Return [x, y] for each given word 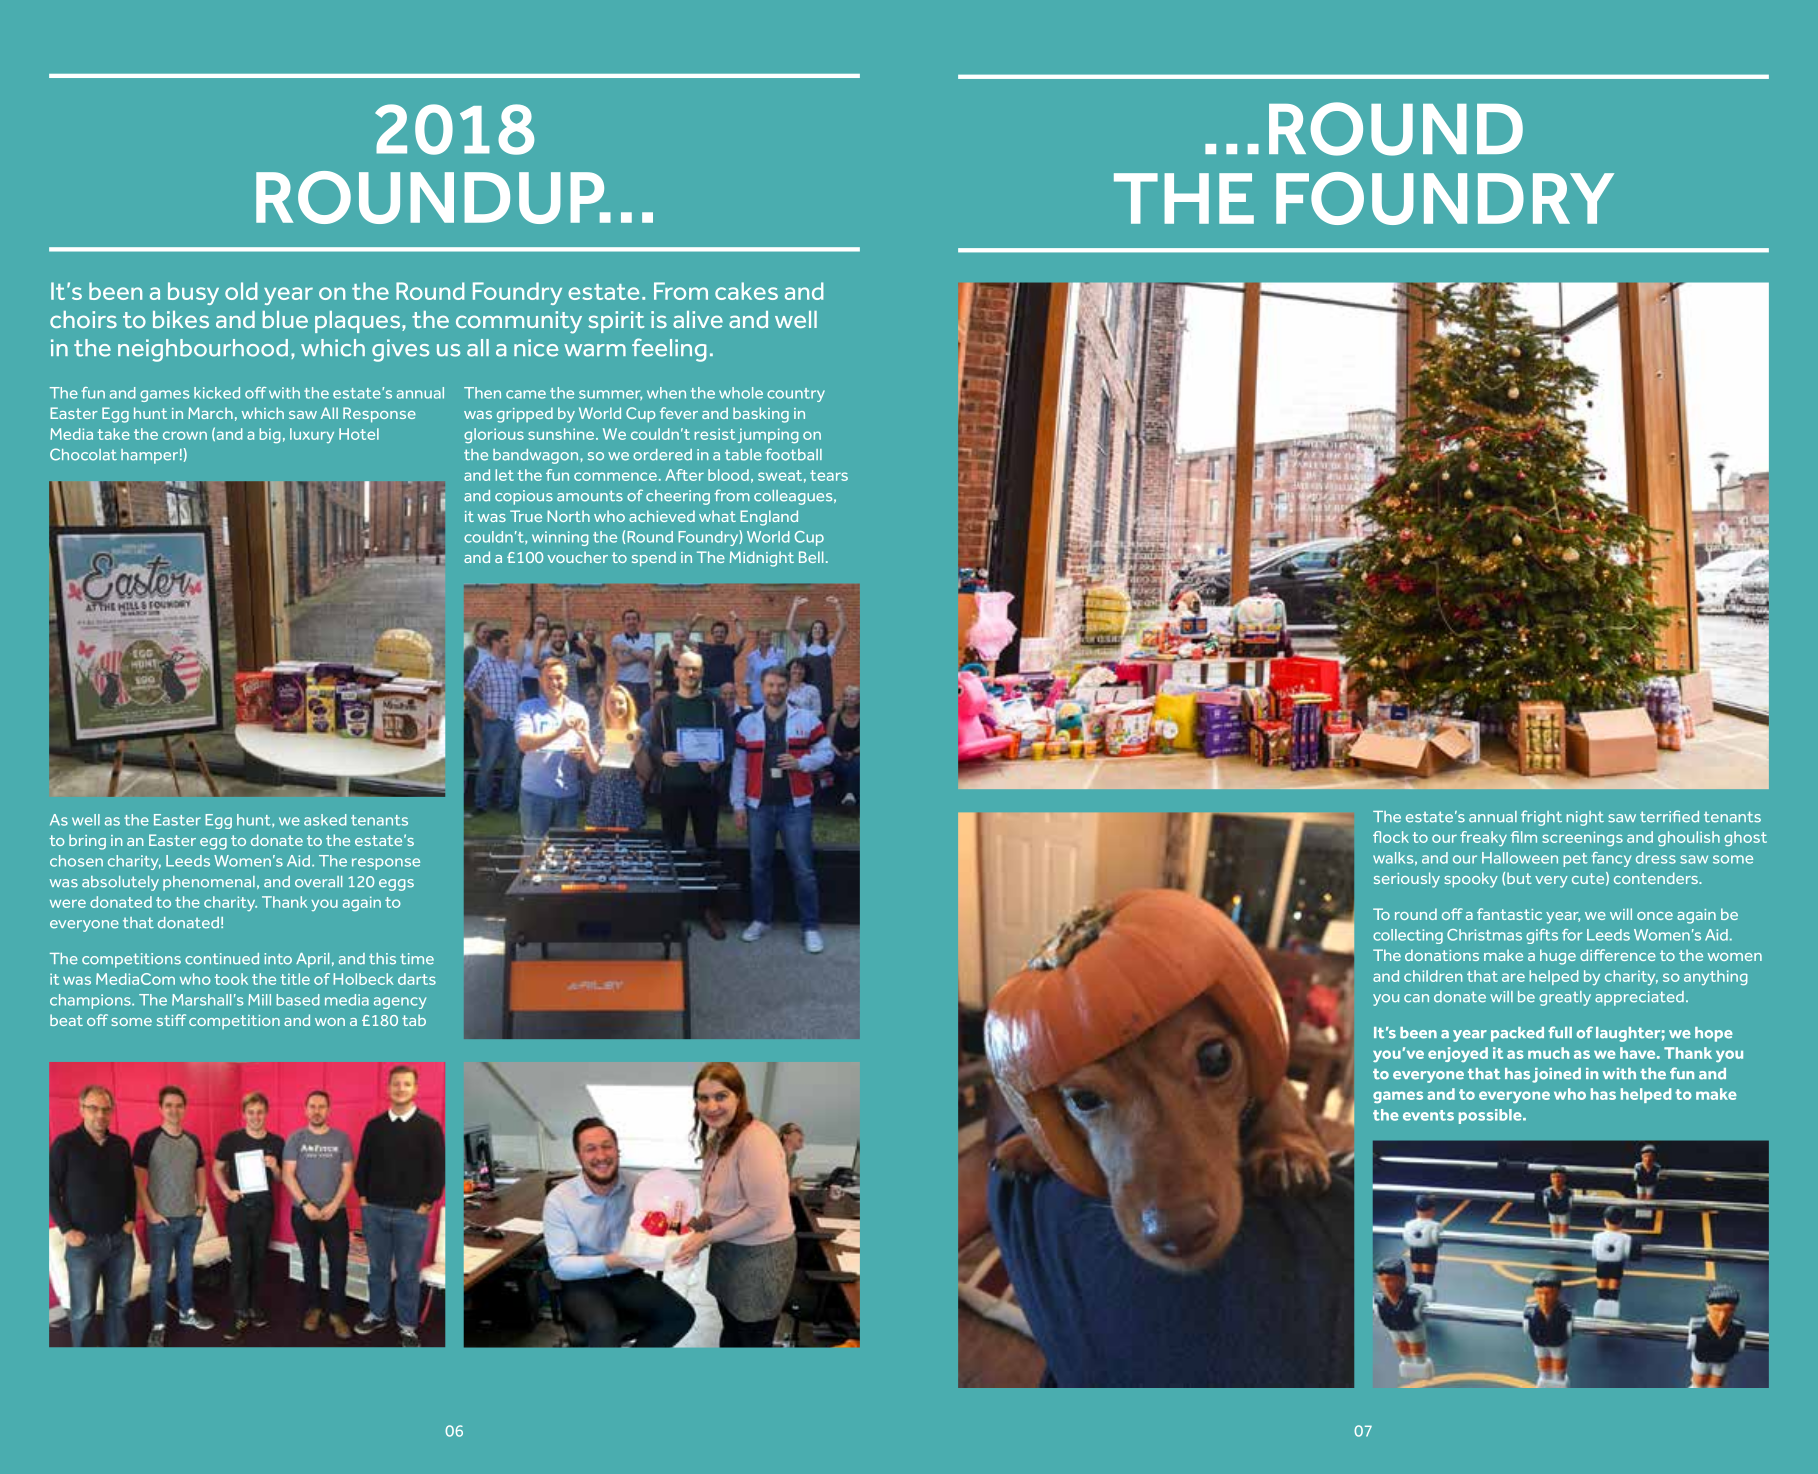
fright [1541, 818]
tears [829, 475]
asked [325, 820]
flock [1391, 837]
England [769, 518]
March [210, 413]
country [796, 395]
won [330, 1022]
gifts [1542, 936]
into [278, 959]
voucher [578, 557]
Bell [811, 557]
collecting [1408, 936]
